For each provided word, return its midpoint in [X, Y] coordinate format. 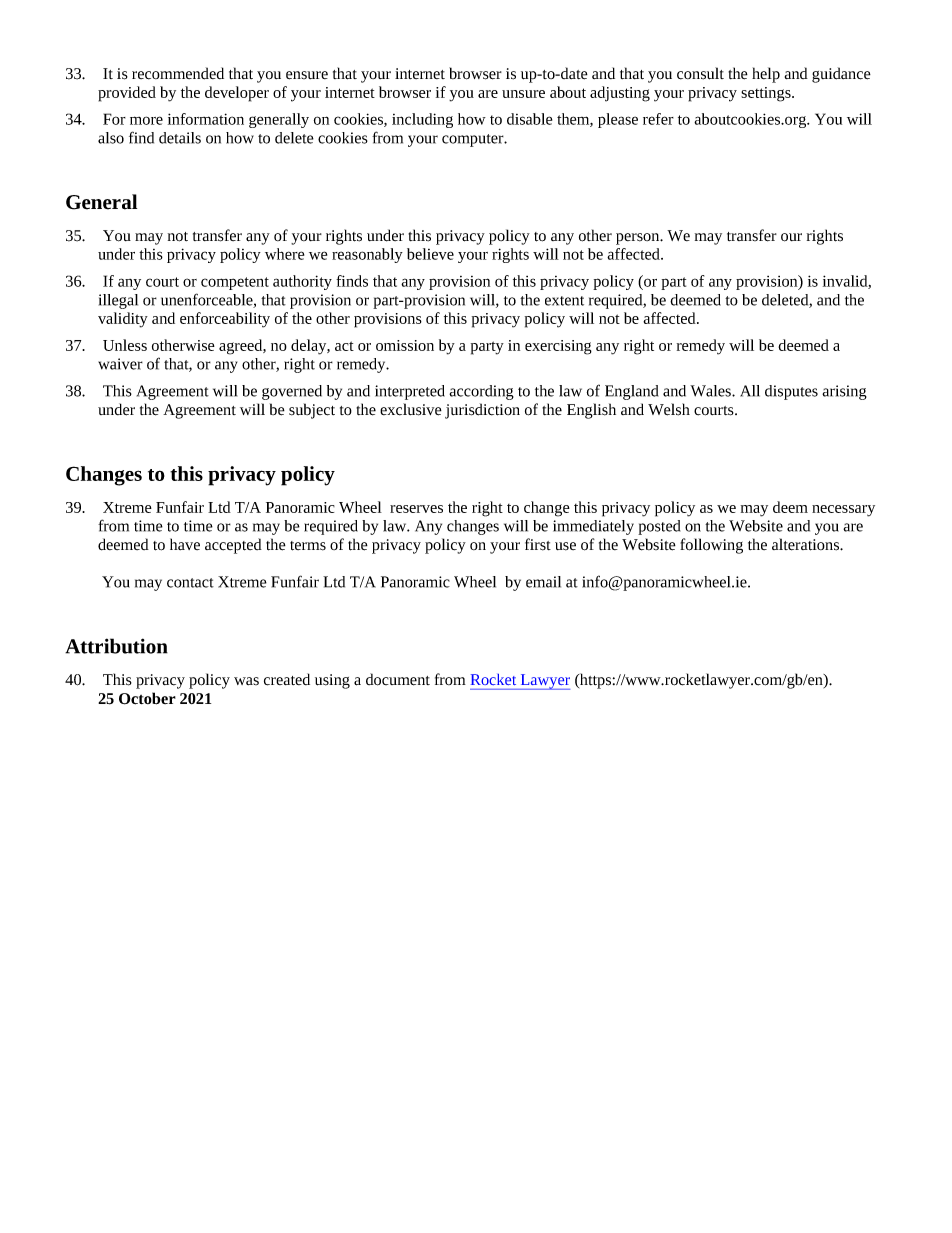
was [246, 681]
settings [767, 94]
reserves [416, 509]
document [398, 679]
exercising [558, 347]
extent [564, 301]
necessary [843, 511]
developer [237, 94]
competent [235, 283]
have [185, 544]
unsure [523, 94]
